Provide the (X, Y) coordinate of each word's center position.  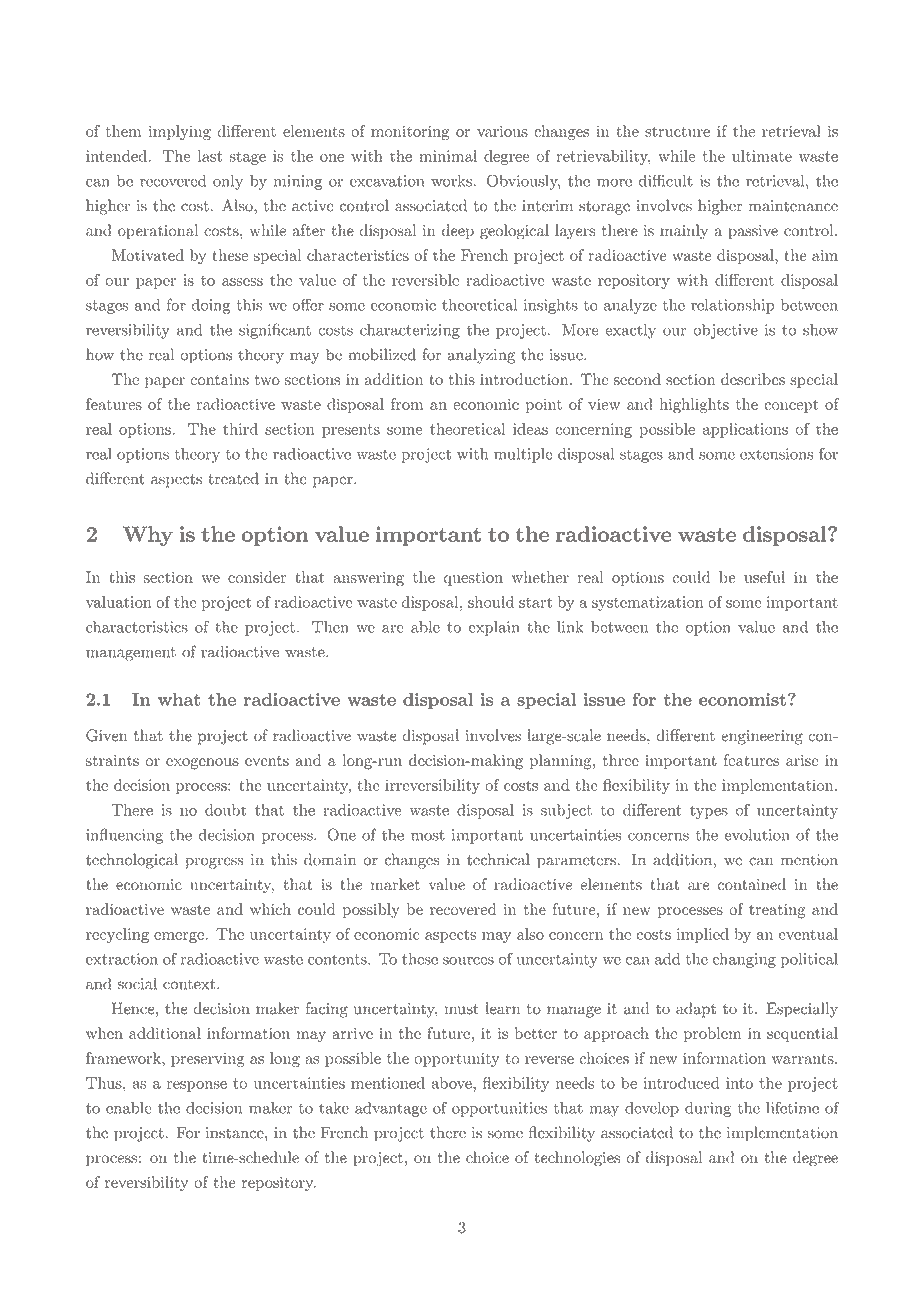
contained (752, 884)
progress (215, 863)
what (179, 699)
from (407, 404)
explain (494, 628)
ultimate (762, 156)
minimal (448, 156)
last (210, 156)
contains (219, 379)
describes (753, 379)
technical (498, 859)
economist (742, 699)
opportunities (499, 1109)
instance (236, 1133)
